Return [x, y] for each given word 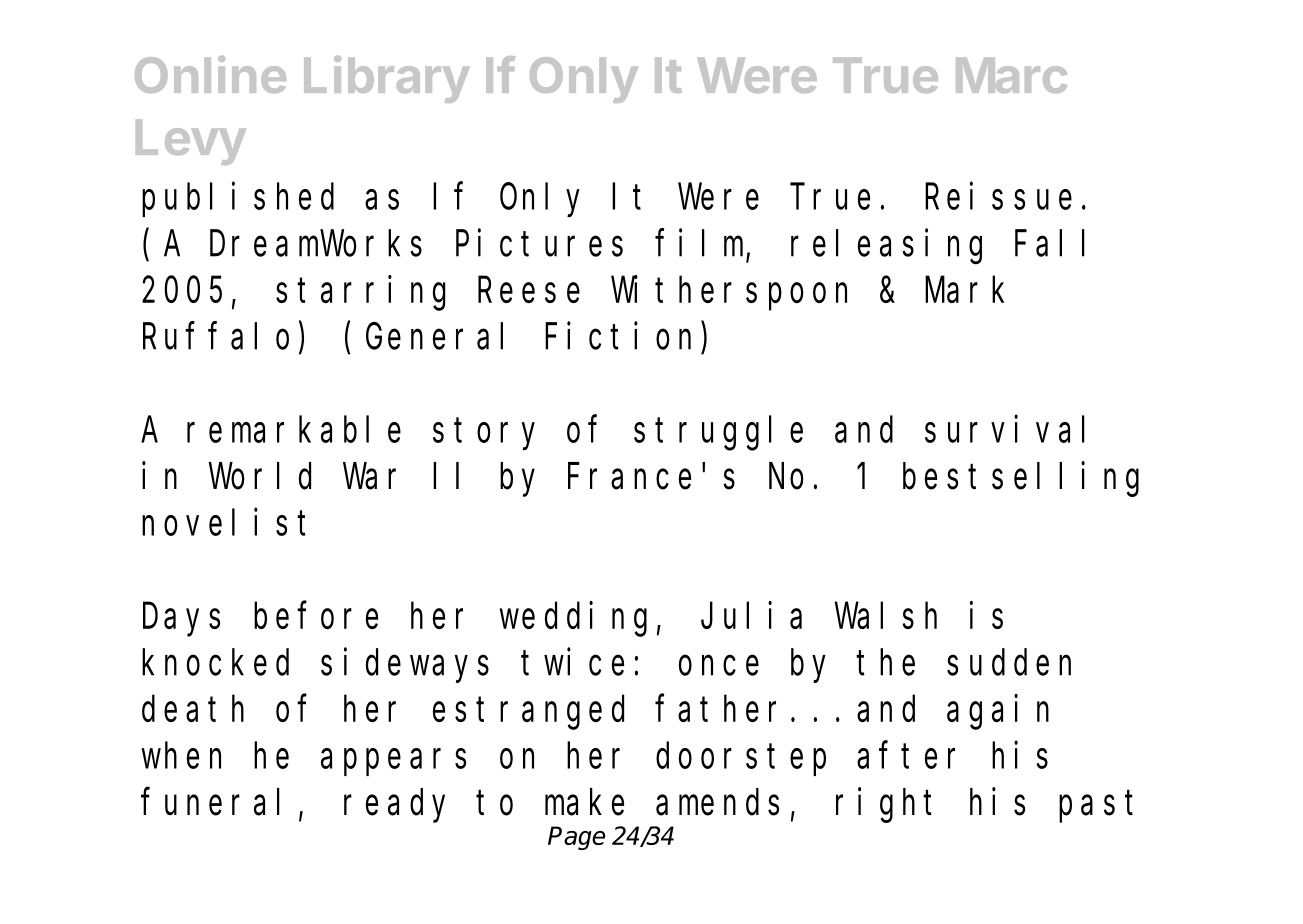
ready [394, 806]
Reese [529, 291]
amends [717, 802]
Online [210, 74]
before [316, 616]
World [260, 476]
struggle [718, 434]
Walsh [886, 616]
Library [386, 79]
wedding [573, 619]
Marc [1011, 75]
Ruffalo [216, 336]
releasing [886, 246]
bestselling [1021, 479]
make [584, 802]
